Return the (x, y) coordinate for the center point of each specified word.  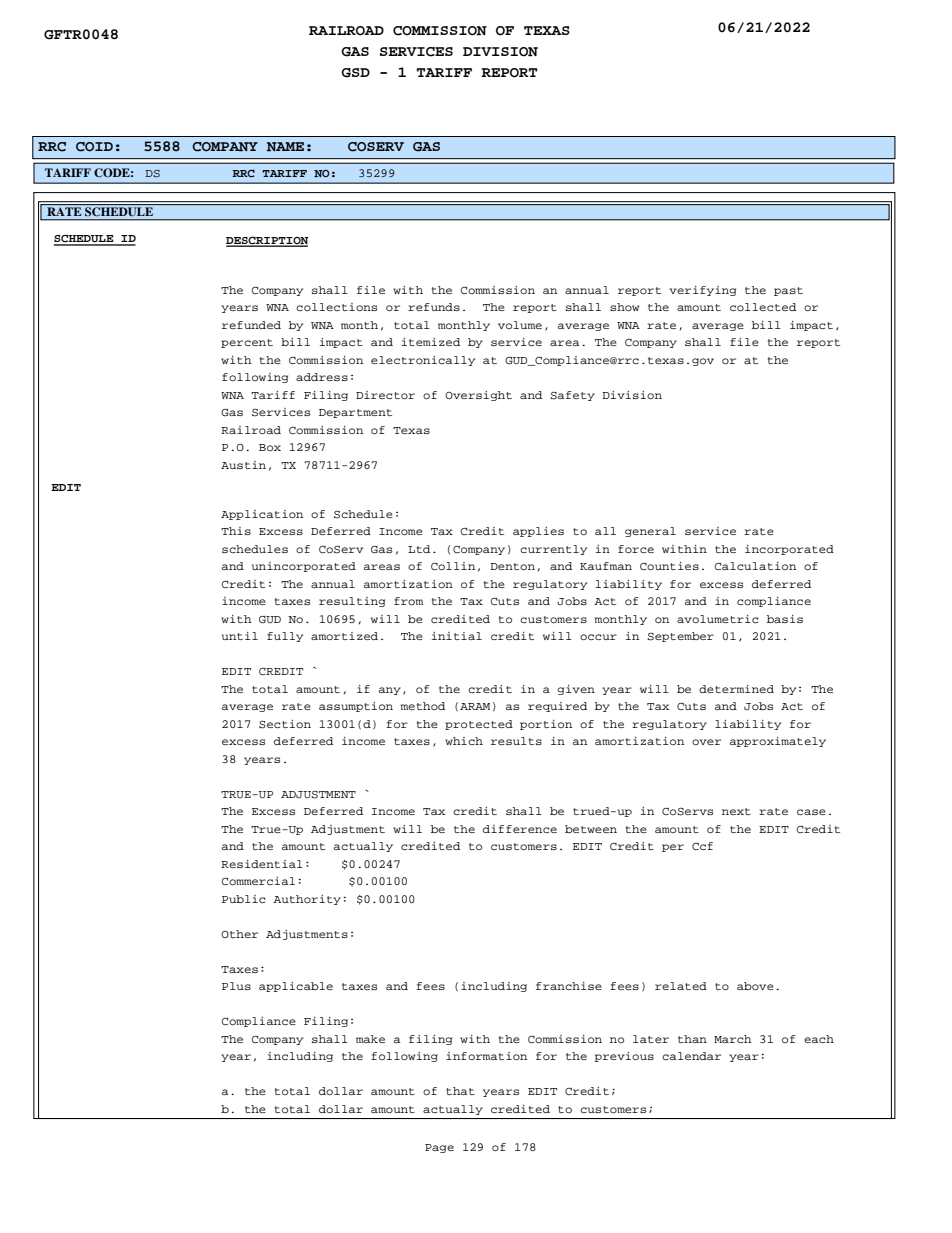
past (788, 291)
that (460, 1091)
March (733, 1039)
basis (785, 619)
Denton (512, 566)
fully (285, 637)
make (370, 1039)
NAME (285, 147)
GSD (355, 73)
